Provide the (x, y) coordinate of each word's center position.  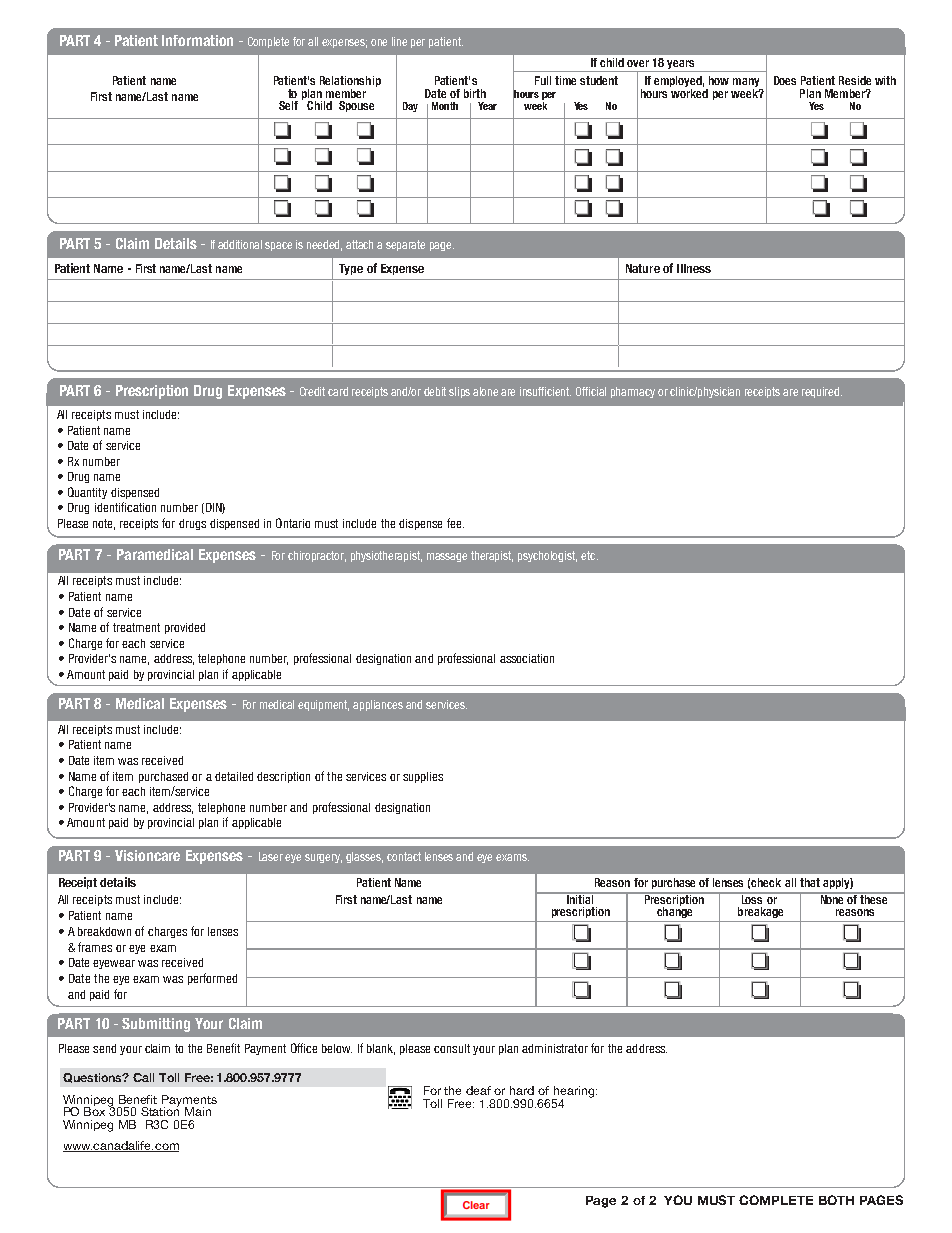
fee (455, 523)
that (810, 882)
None (832, 898)
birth (475, 93)
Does (785, 80)
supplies (423, 777)
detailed (234, 776)
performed (212, 979)
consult (452, 1048)
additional (240, 244)
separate (405, 245)
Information (197, 40)
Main (198, 1111)
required (822, 392)
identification (125, 507)
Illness (694, 268)
